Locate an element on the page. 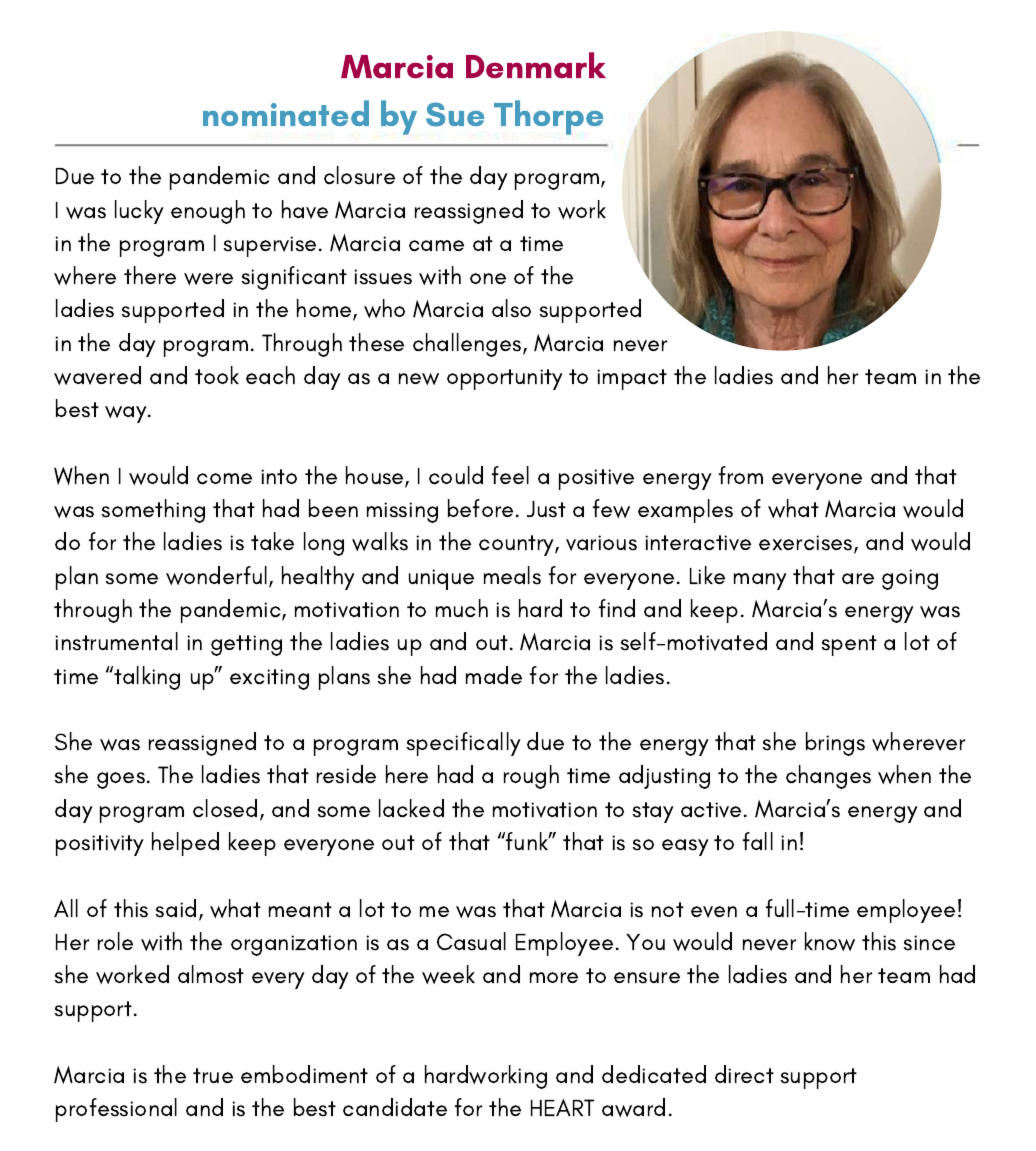  true is located at coordinates (213, 1075).
